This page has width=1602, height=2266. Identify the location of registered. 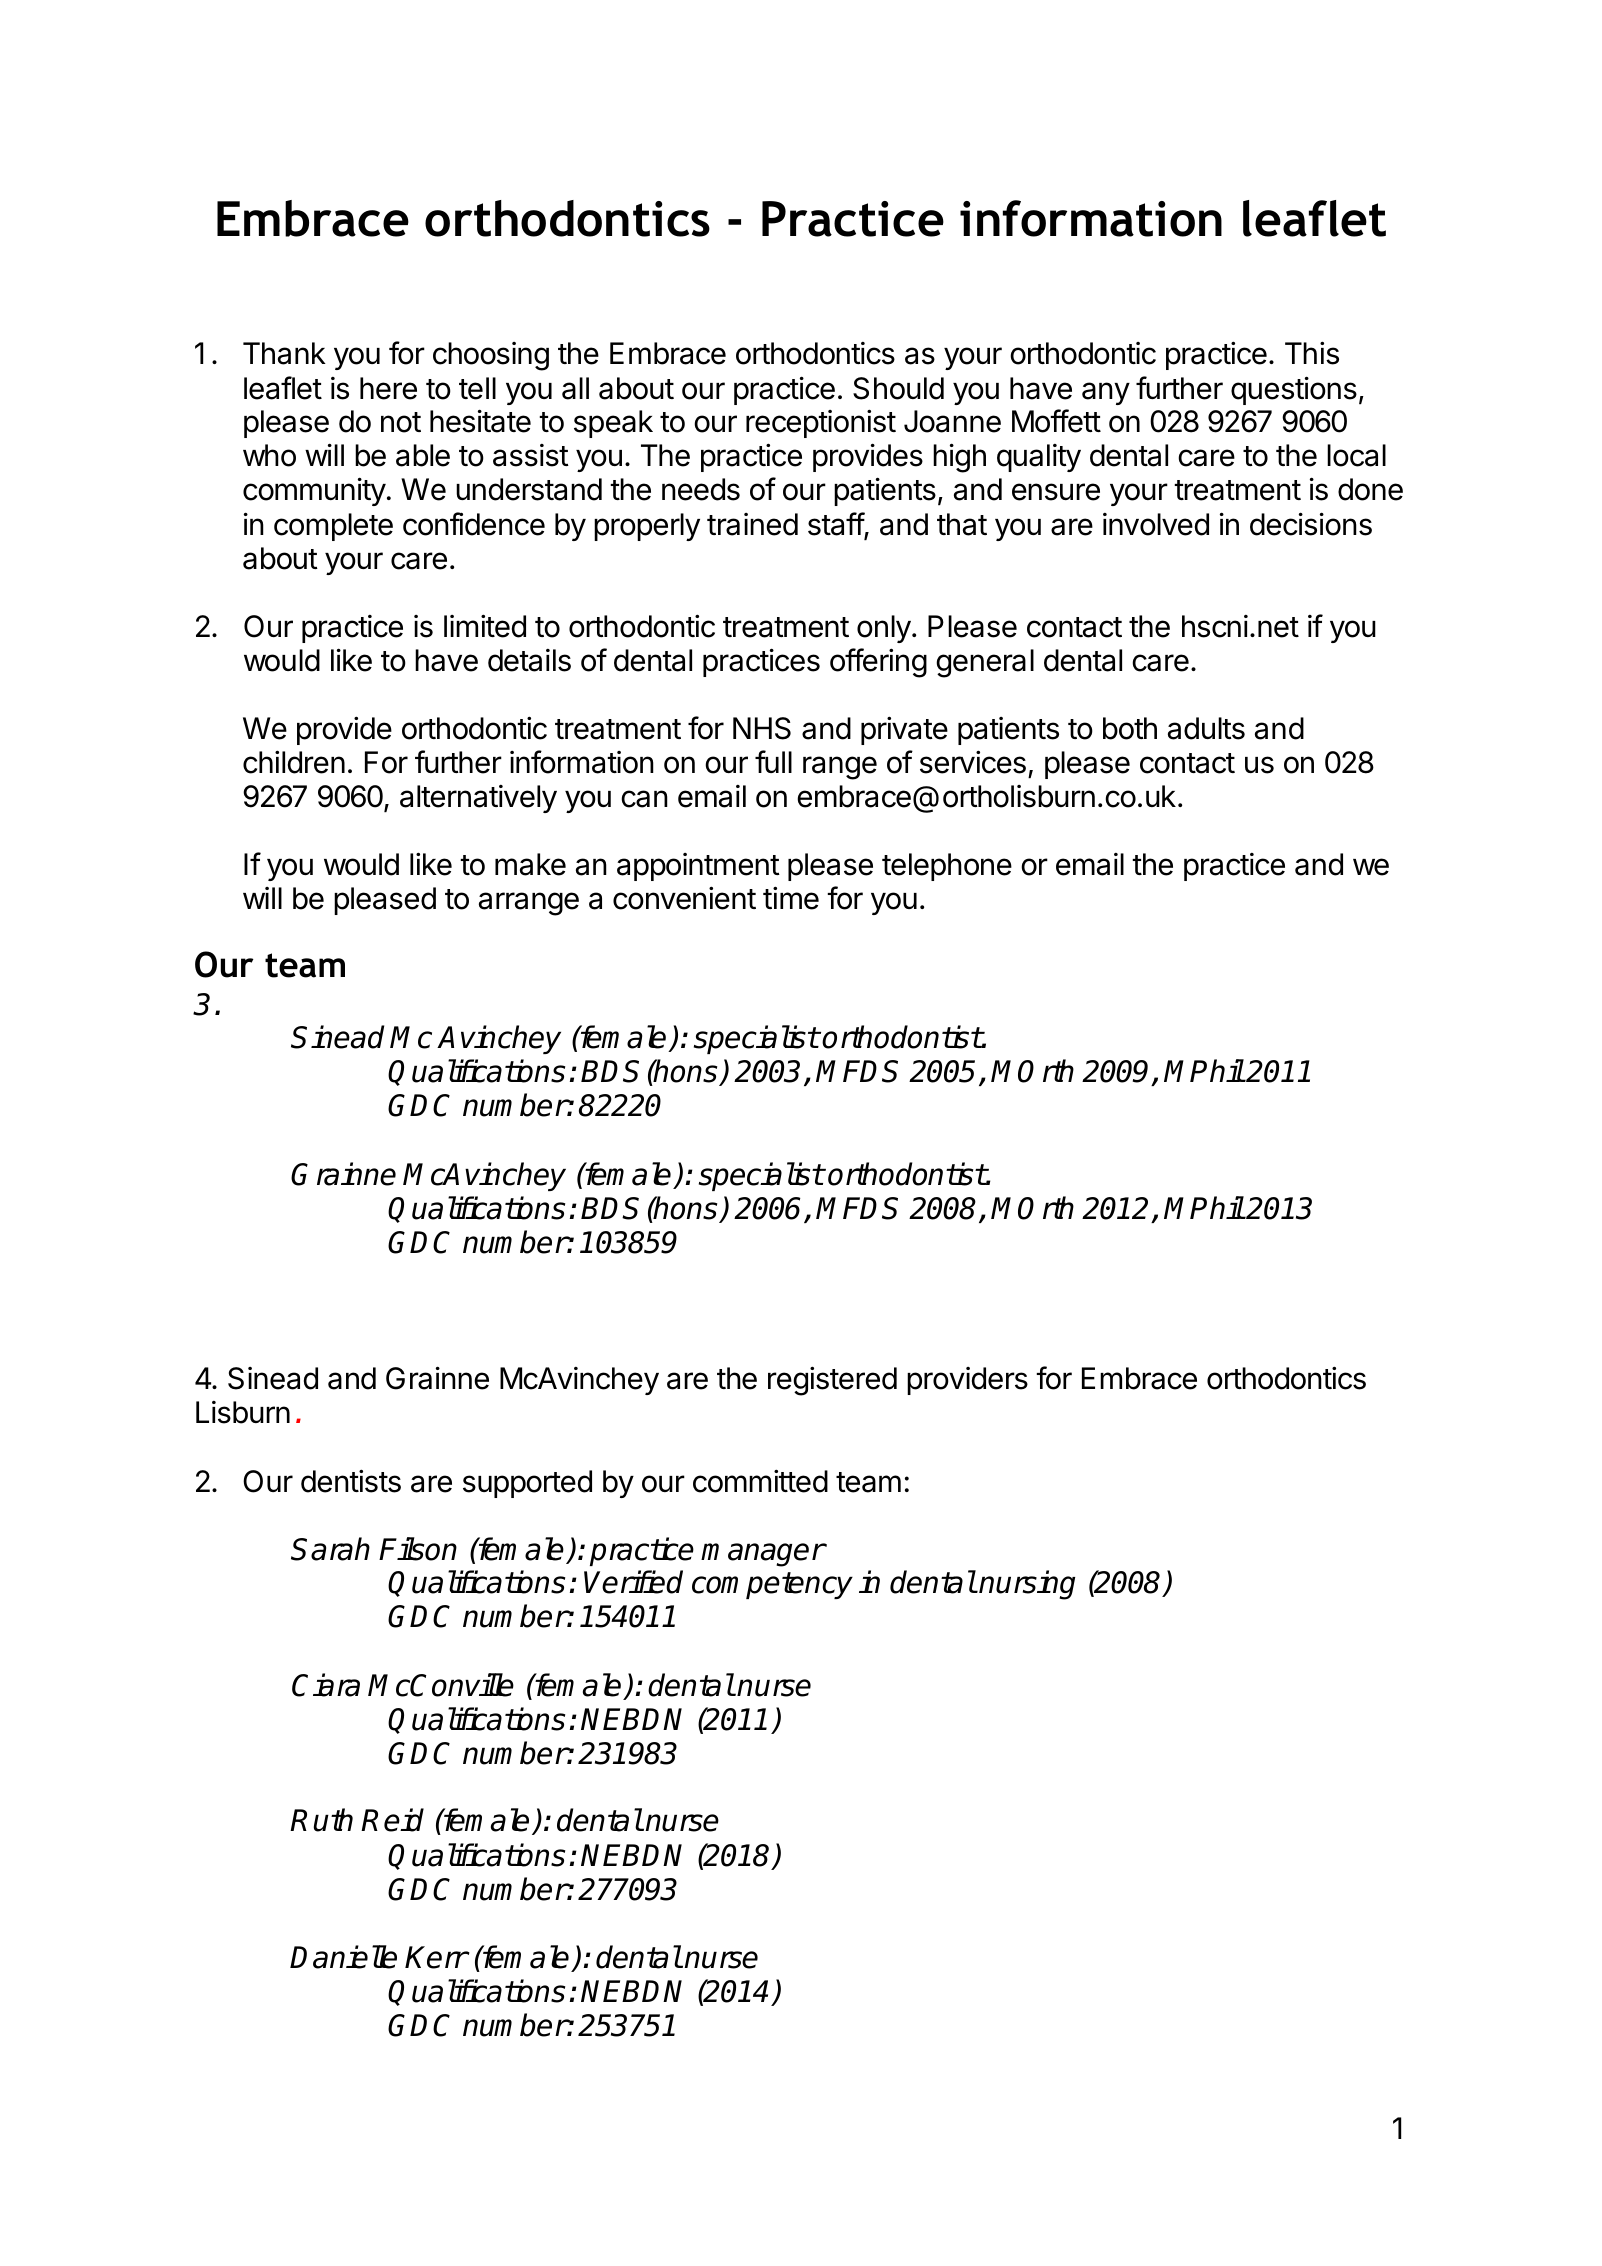
(832, 1381).
